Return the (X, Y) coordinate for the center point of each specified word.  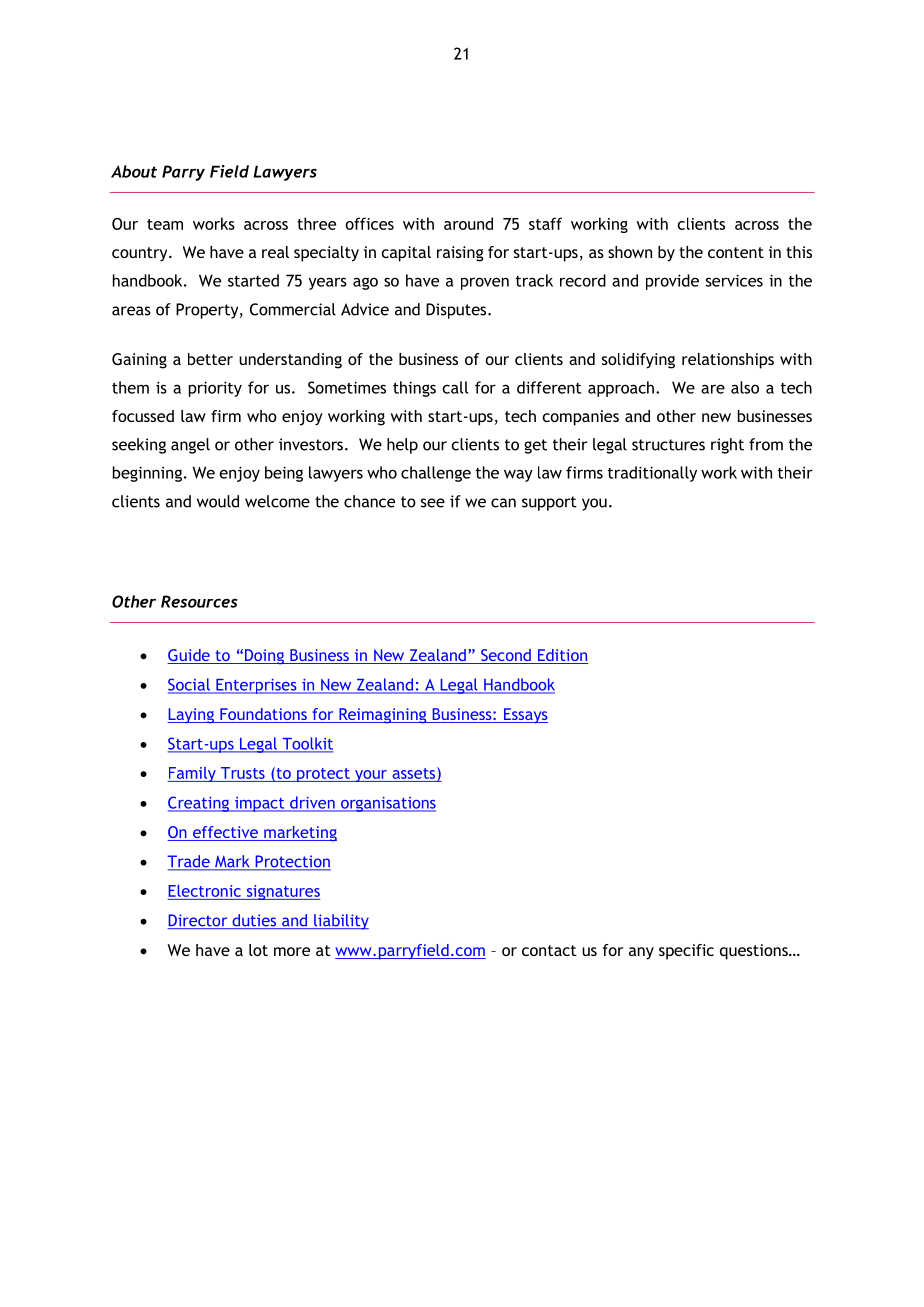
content (736, 252)
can (503, 503)
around (468, 223)
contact (549, 950)
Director (199, 921)
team (165, 224)
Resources (199, 601)
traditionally (652, 474)
